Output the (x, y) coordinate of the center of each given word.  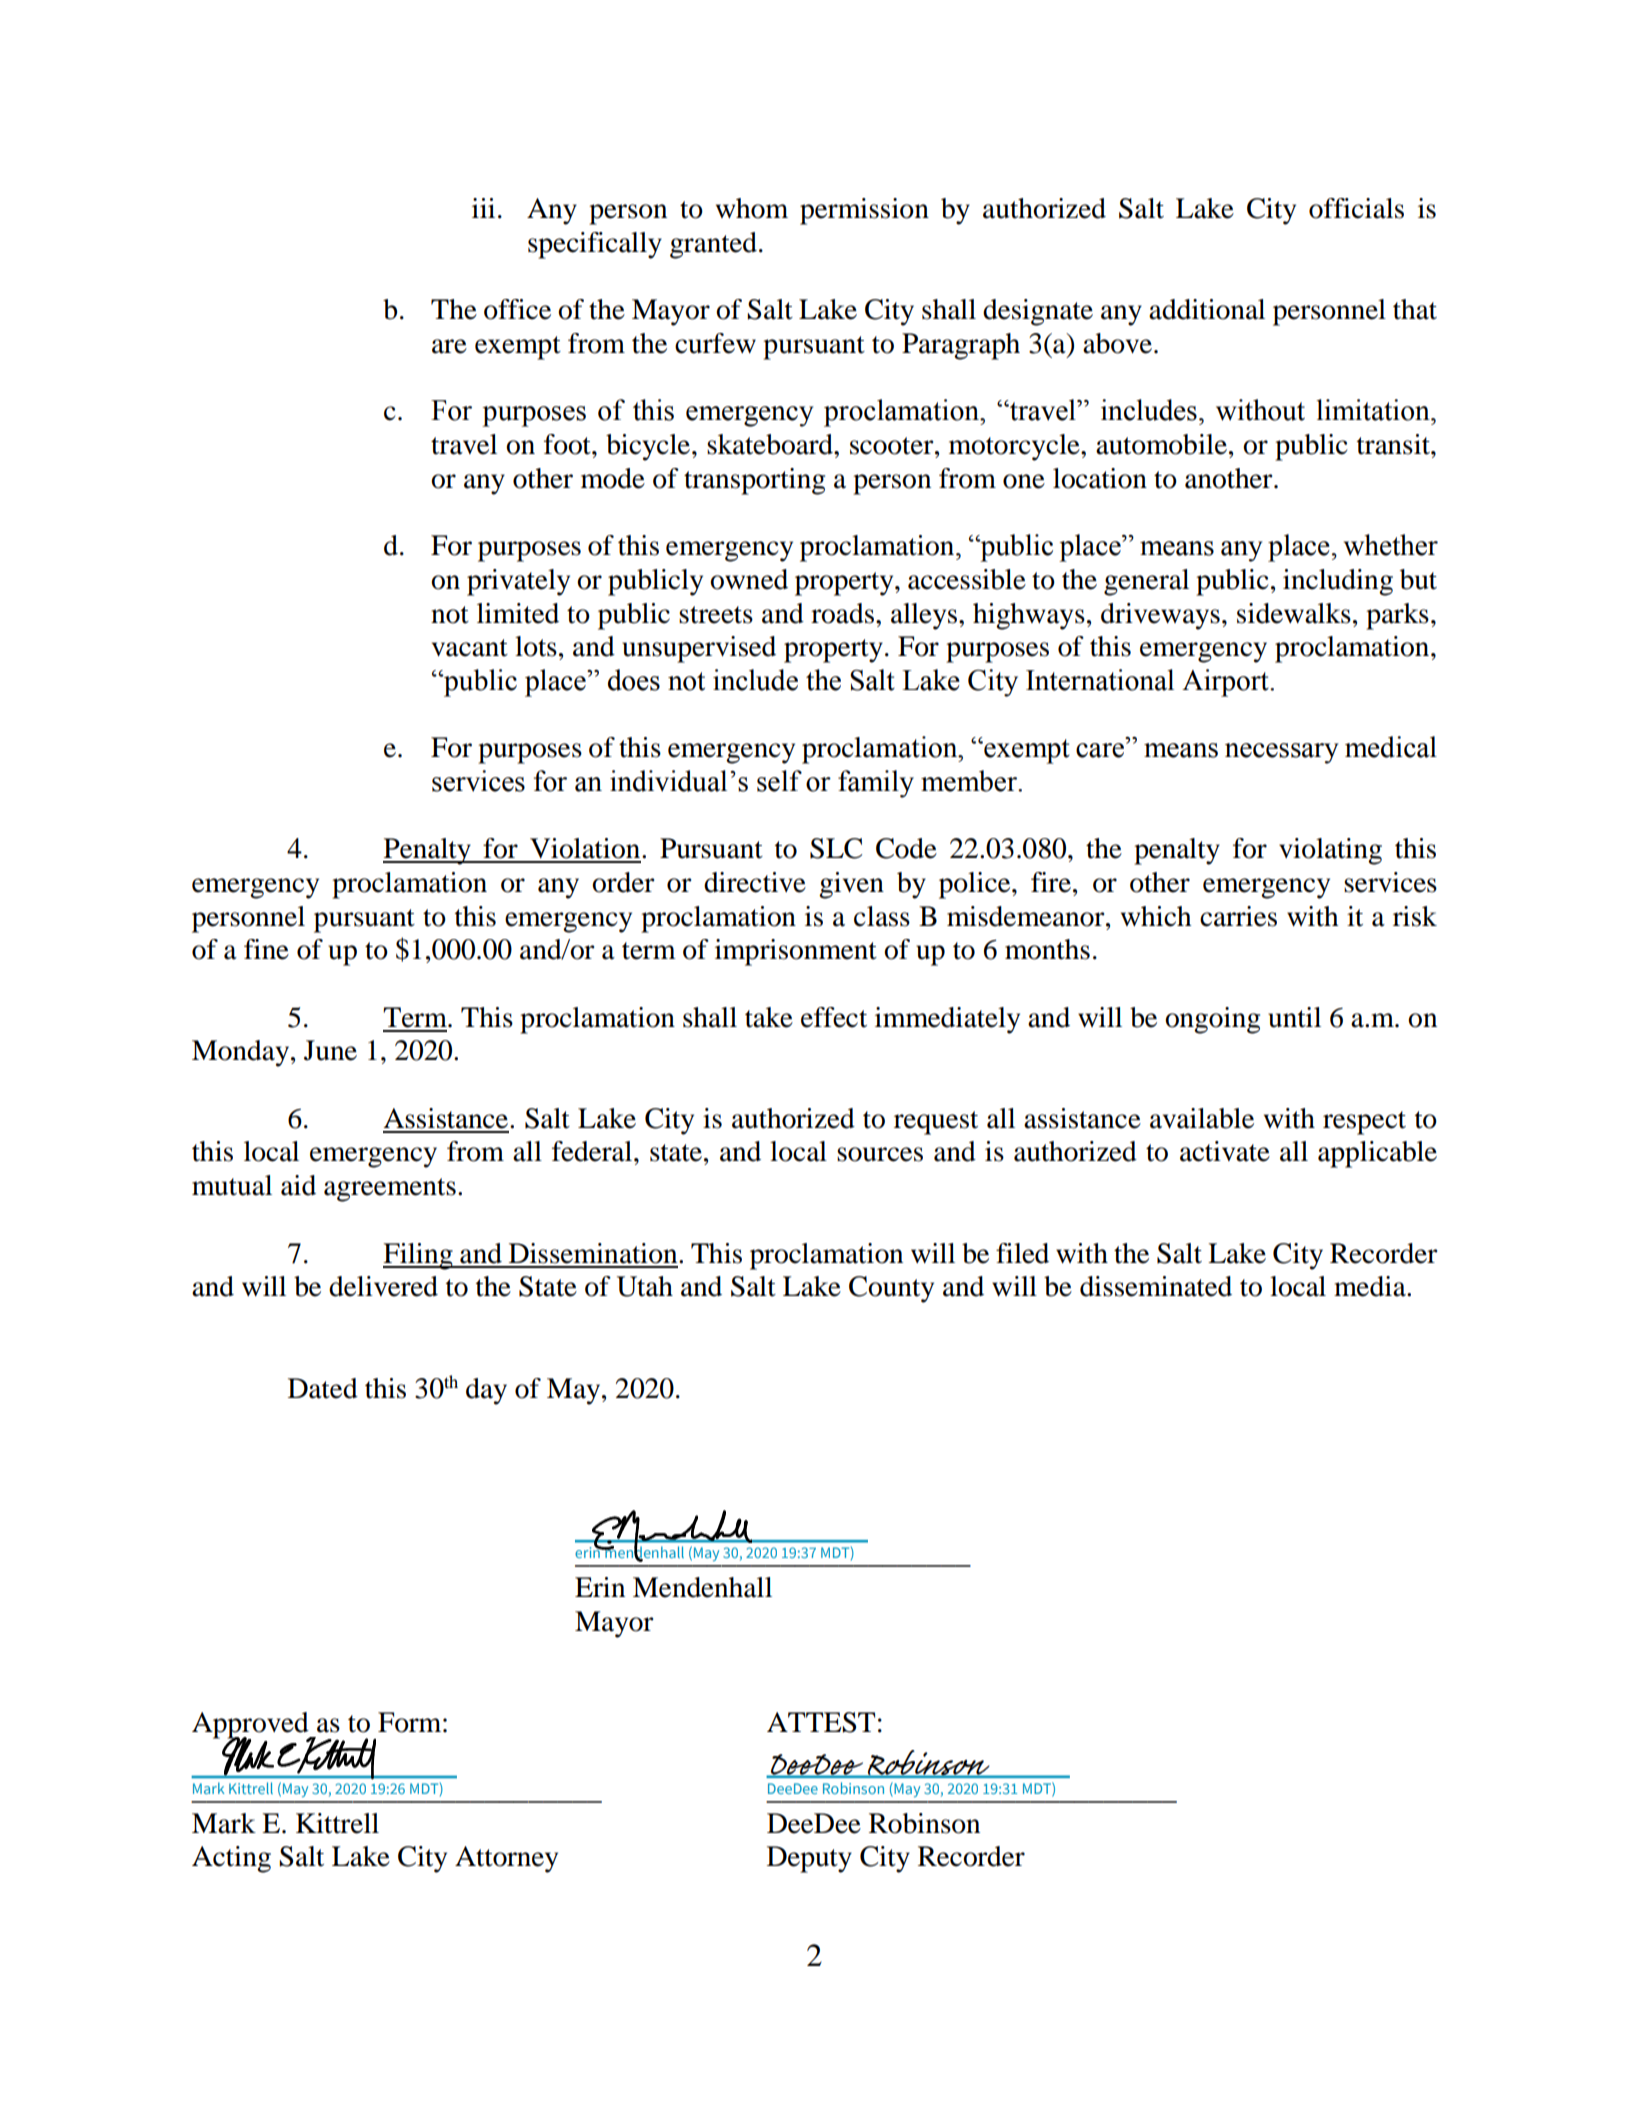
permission (864, 211)
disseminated (1156, 1286)
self (779, 781)
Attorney (506, 1859)
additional (1207, 309)
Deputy (809, 1859)
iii (483, 208)
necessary (1282, 753)
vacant (470, 648)
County (891, 1289)
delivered (383, 1286)
